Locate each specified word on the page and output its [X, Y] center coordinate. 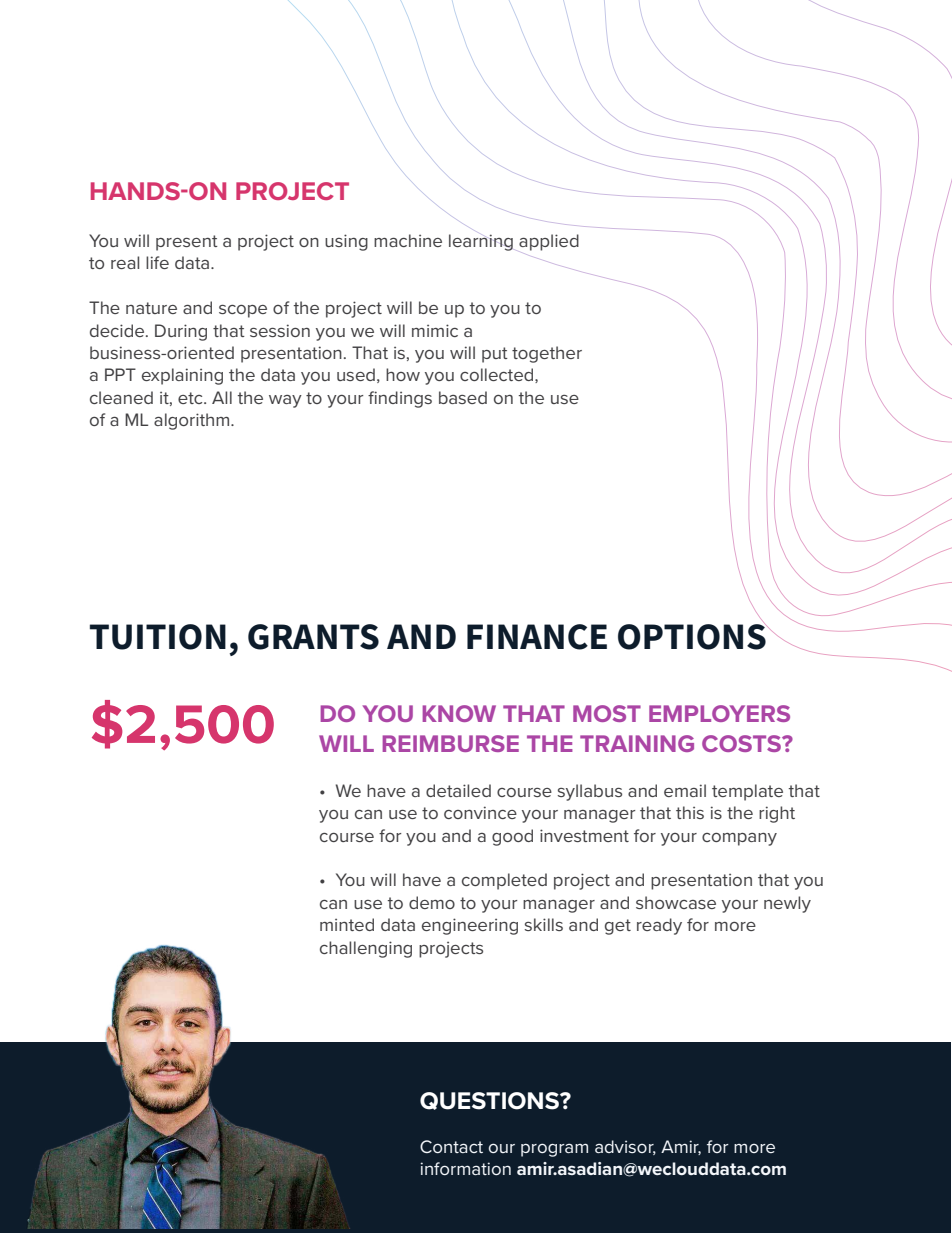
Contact [451, 1146]
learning [481, 242]
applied [549, 242]
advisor [625, 1147]
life [157, 262]
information [465, 1168]
